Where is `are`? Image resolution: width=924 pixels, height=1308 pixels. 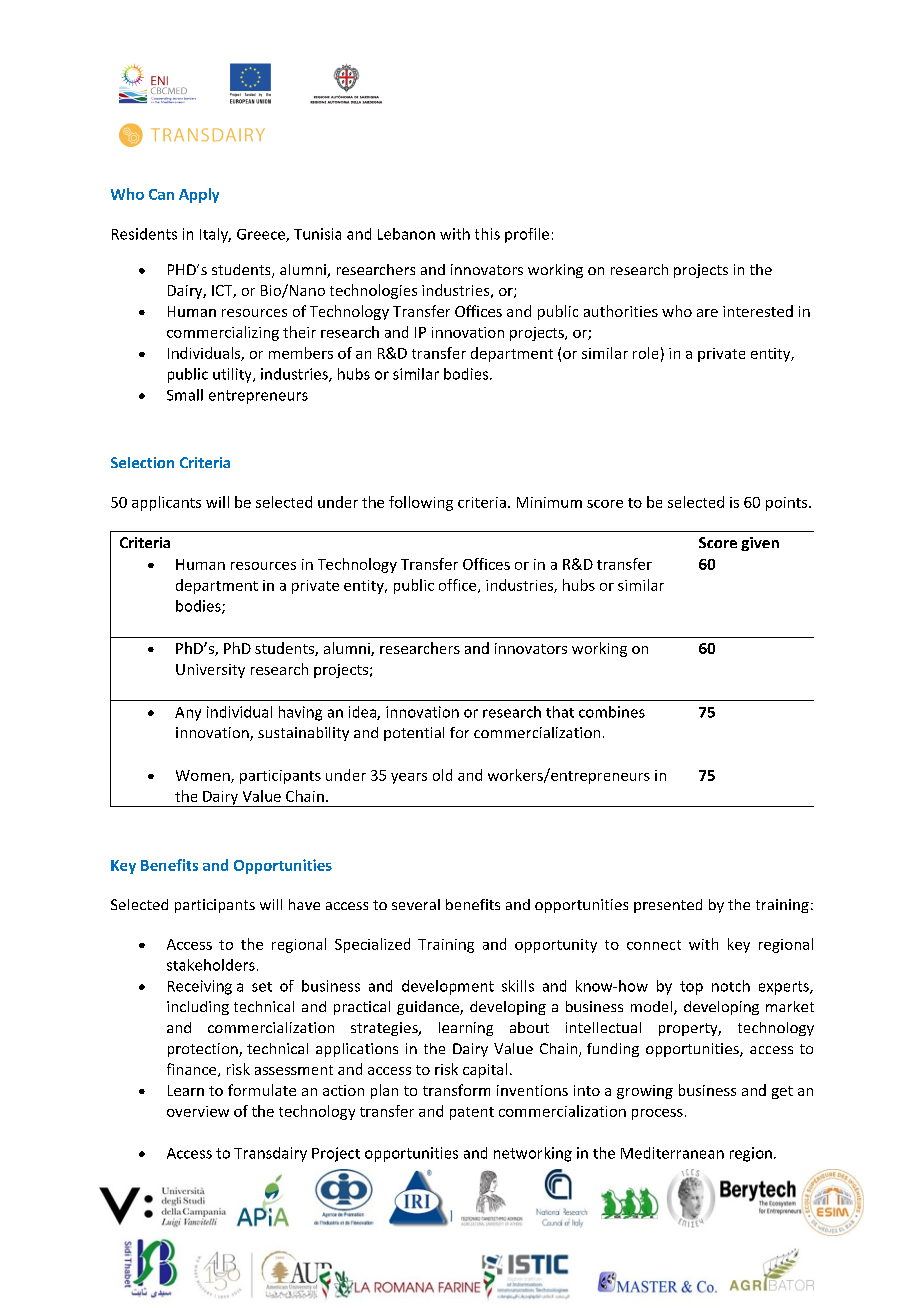
are is located at coordinates (707, 313).
